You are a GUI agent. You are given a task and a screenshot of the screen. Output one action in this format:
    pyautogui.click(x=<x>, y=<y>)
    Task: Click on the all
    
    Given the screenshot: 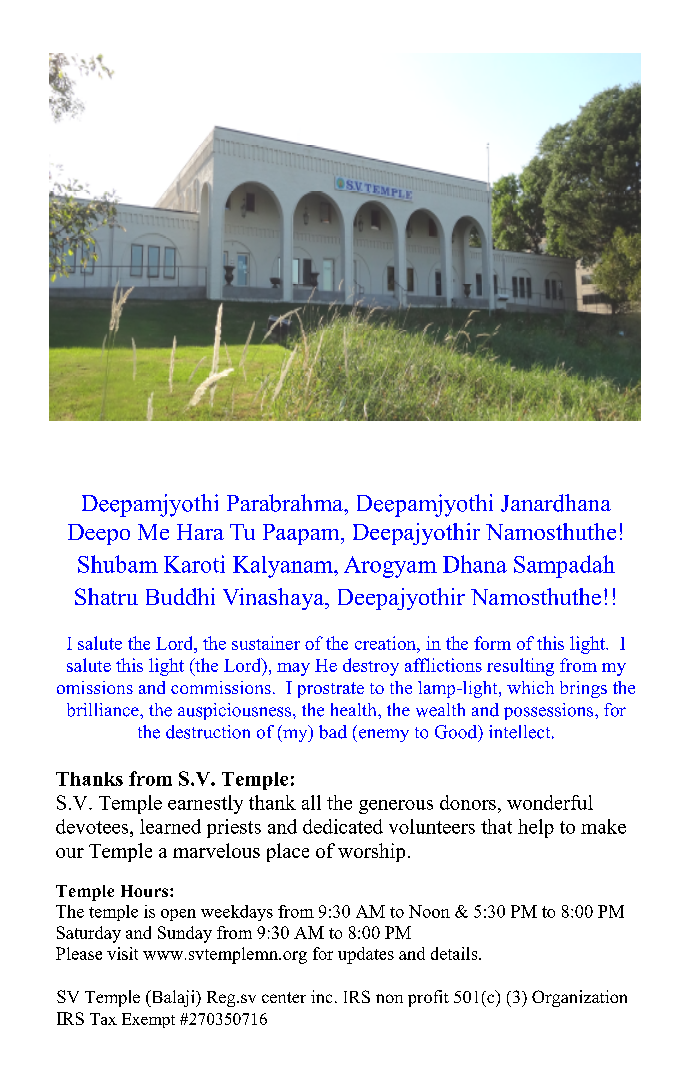 What is the action you would take?
    pyautogui.click(x=311, y=802)
